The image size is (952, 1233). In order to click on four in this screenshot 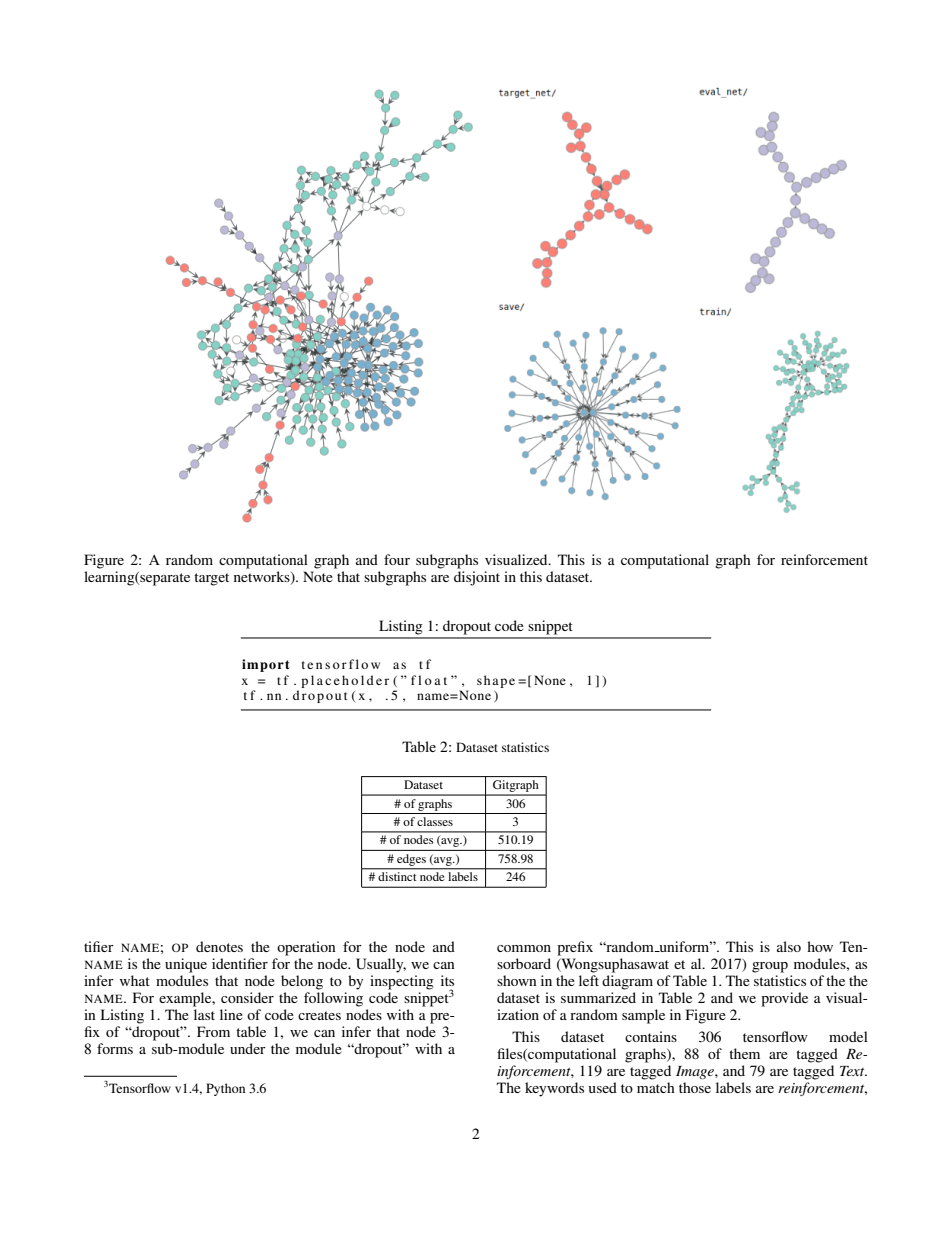, I will do `click(397, 559)`.
